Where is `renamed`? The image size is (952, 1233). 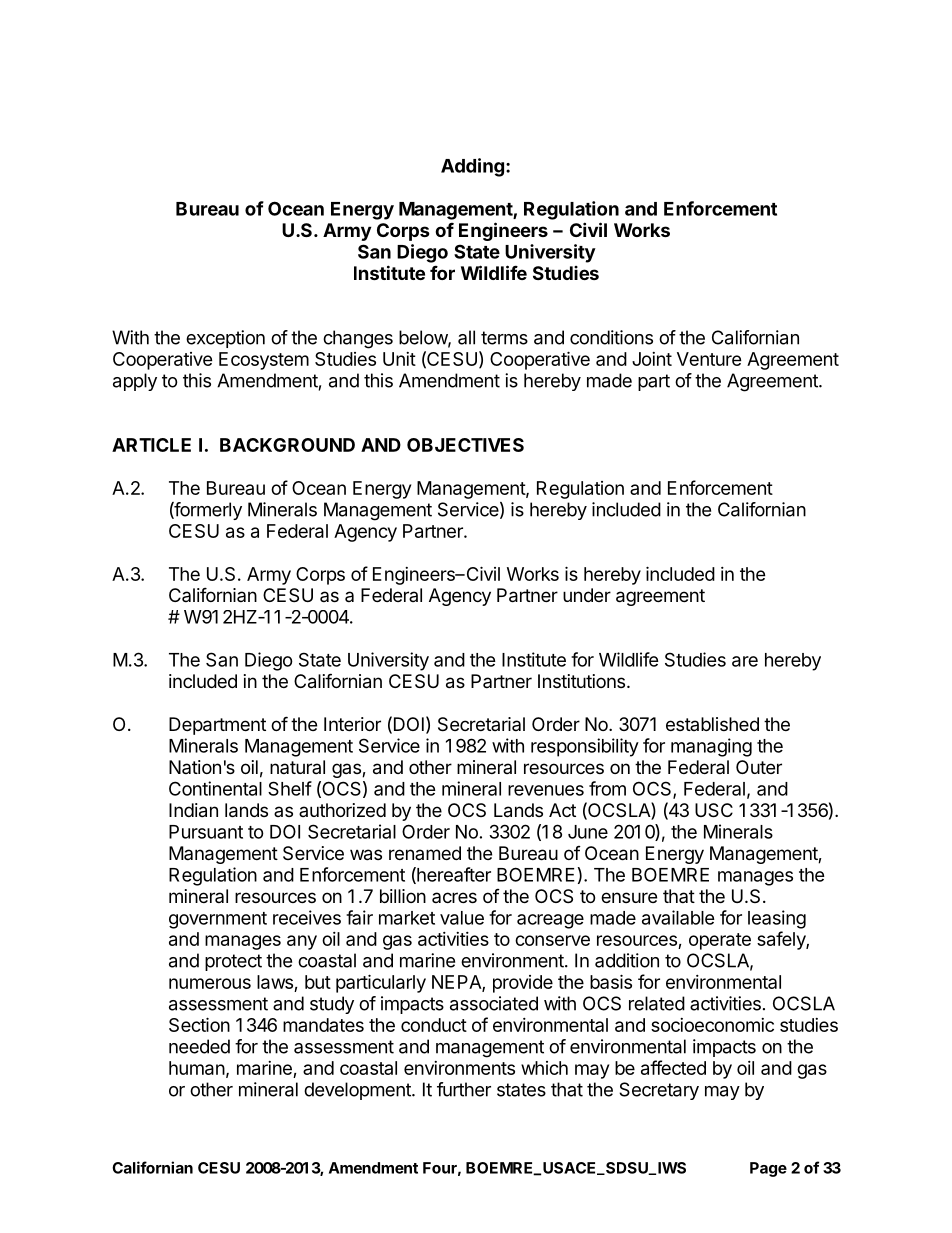 renamed is located at coordinates (425, 853).
